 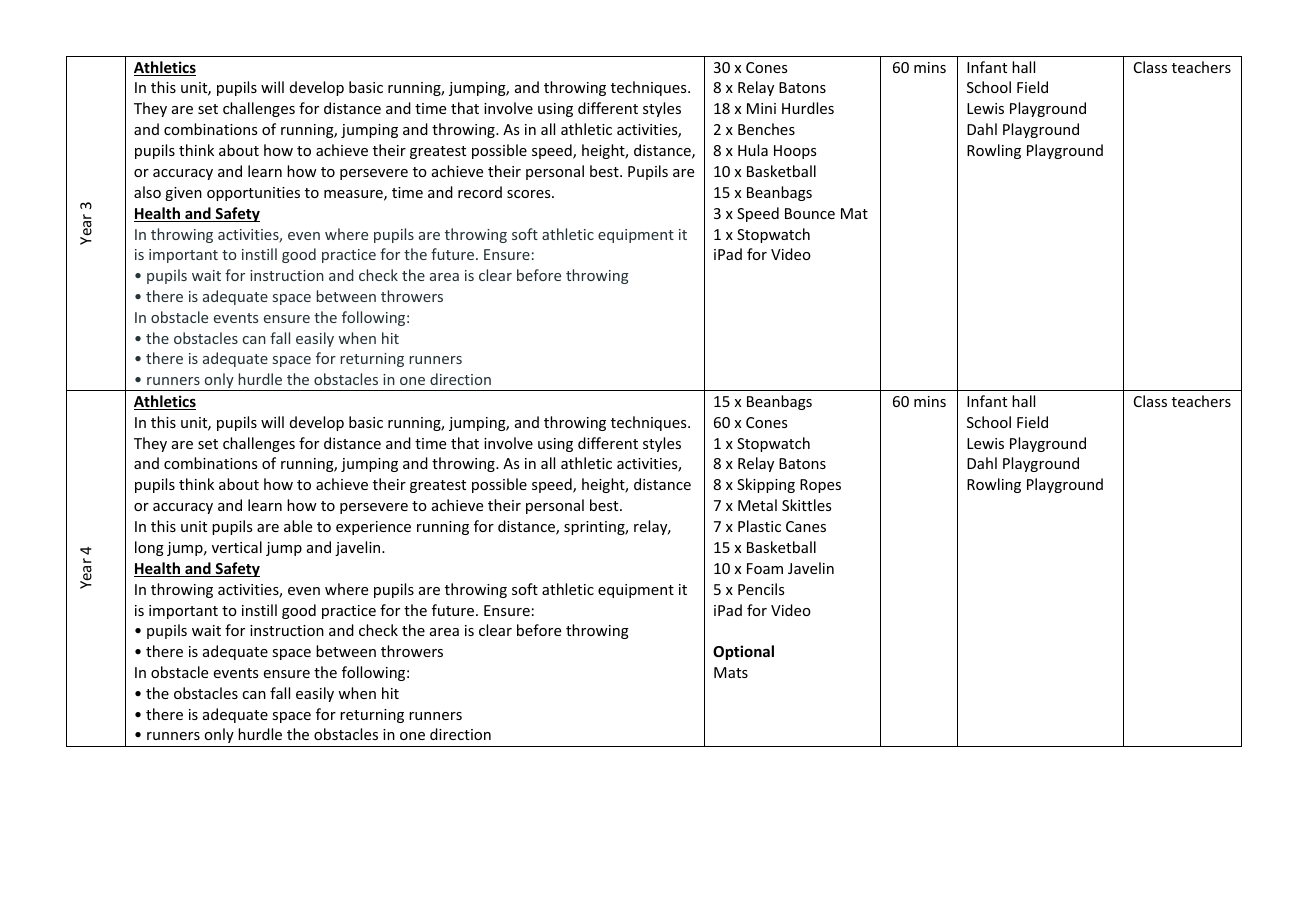 I want to click on Mats, so click(x=731, y=672).
